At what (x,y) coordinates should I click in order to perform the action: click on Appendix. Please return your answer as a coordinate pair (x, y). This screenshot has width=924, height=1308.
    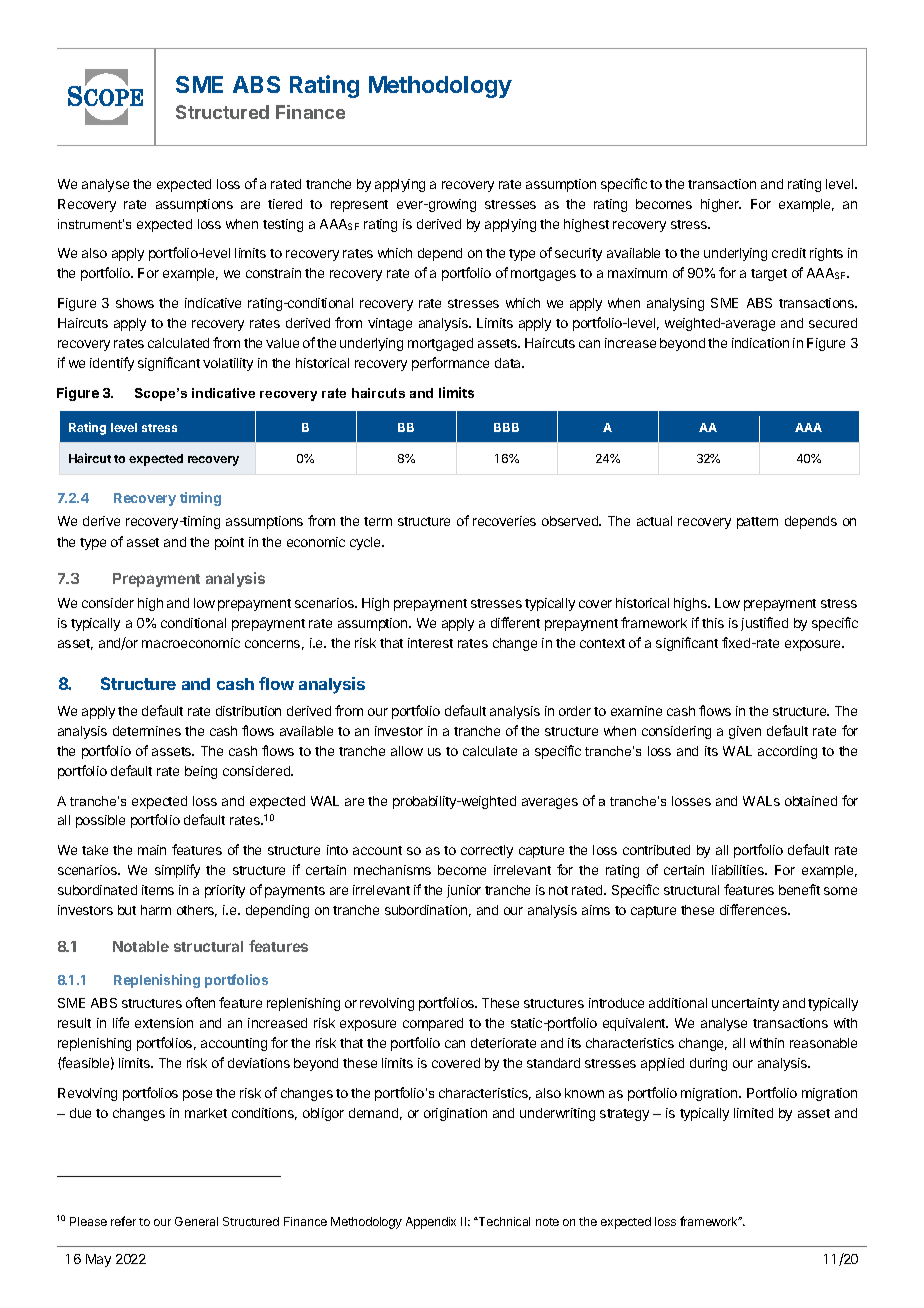
    Looking at the image, I should click on (431, 1223).
